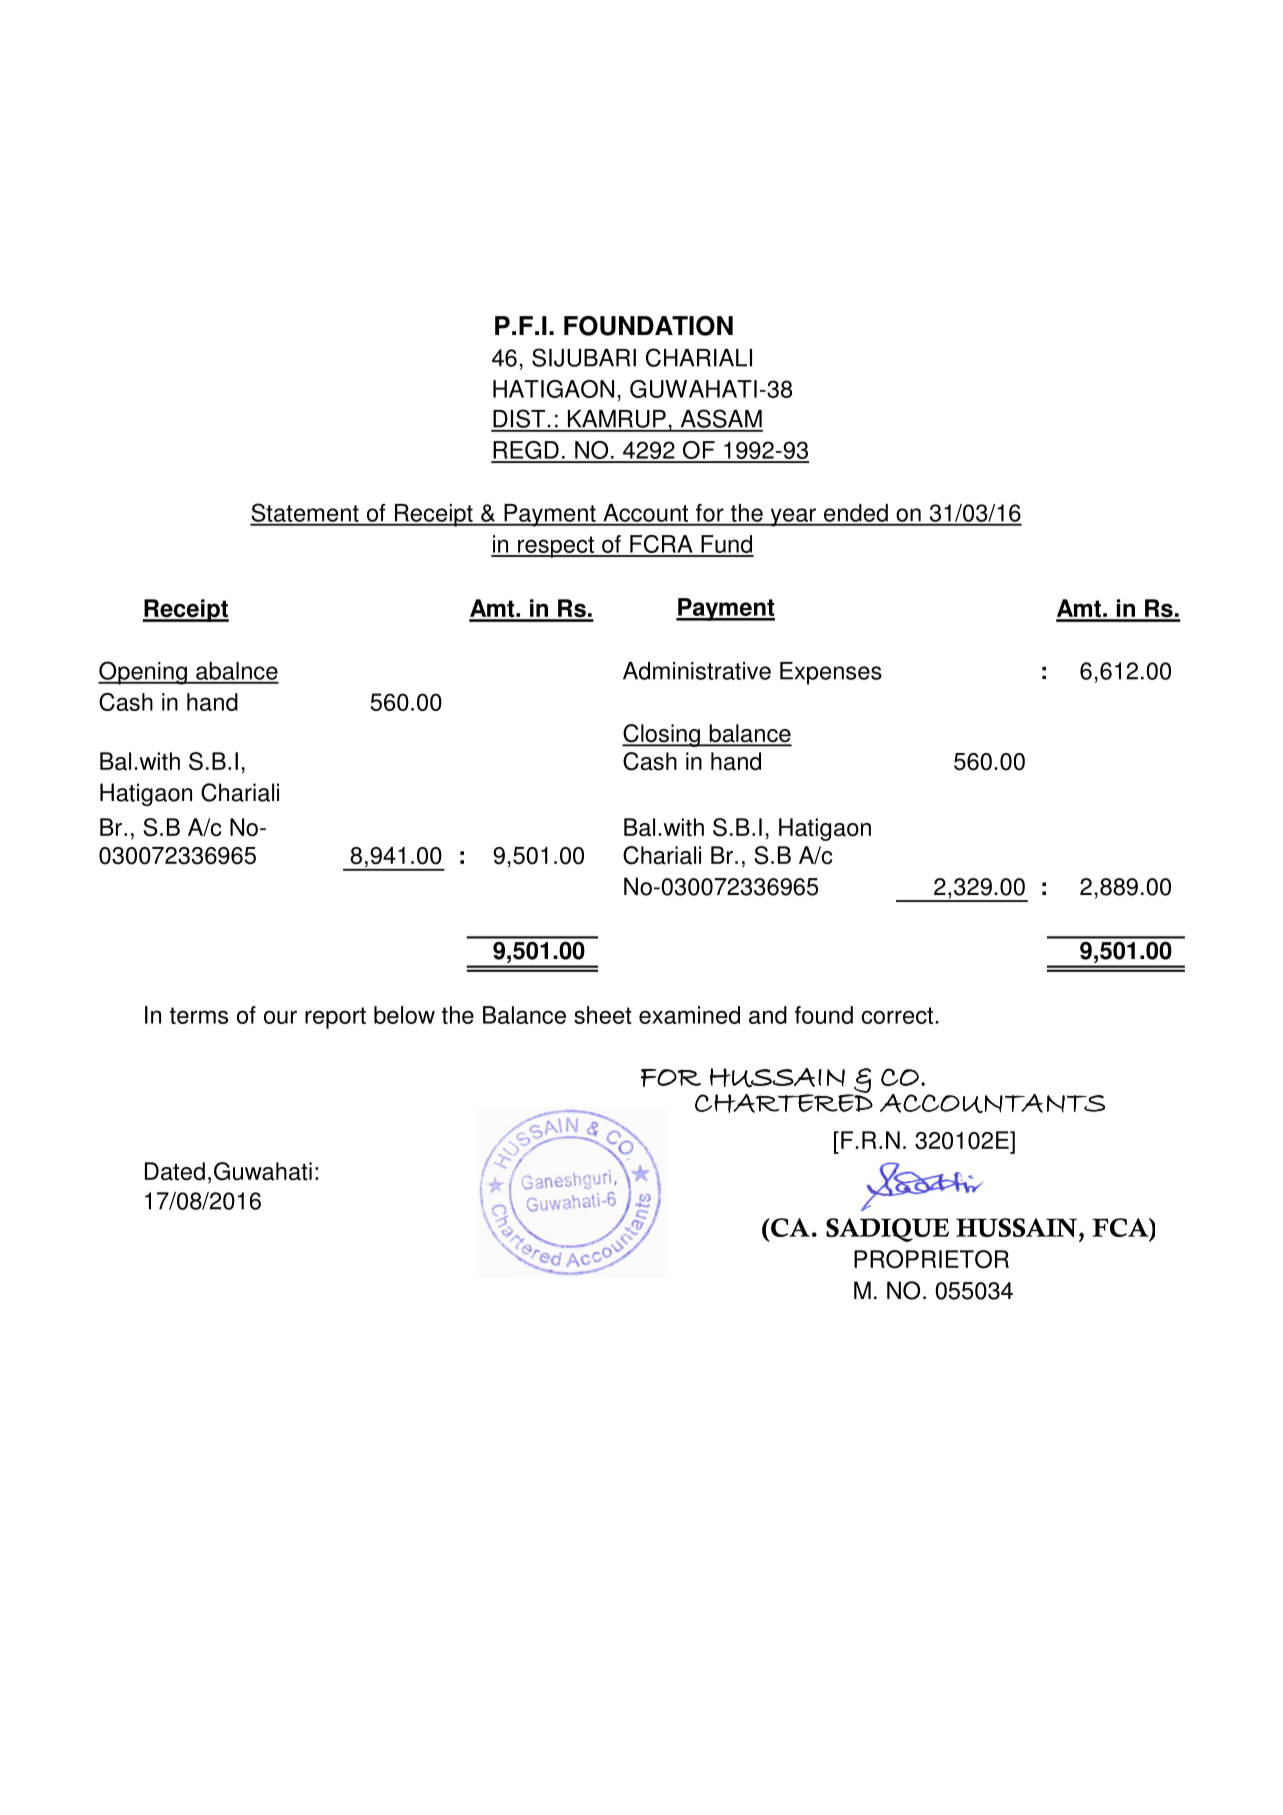  What do you see at coordinates (831, 673) in the screenshot?
I see `Expenses` at bounding box center [831, 673].
